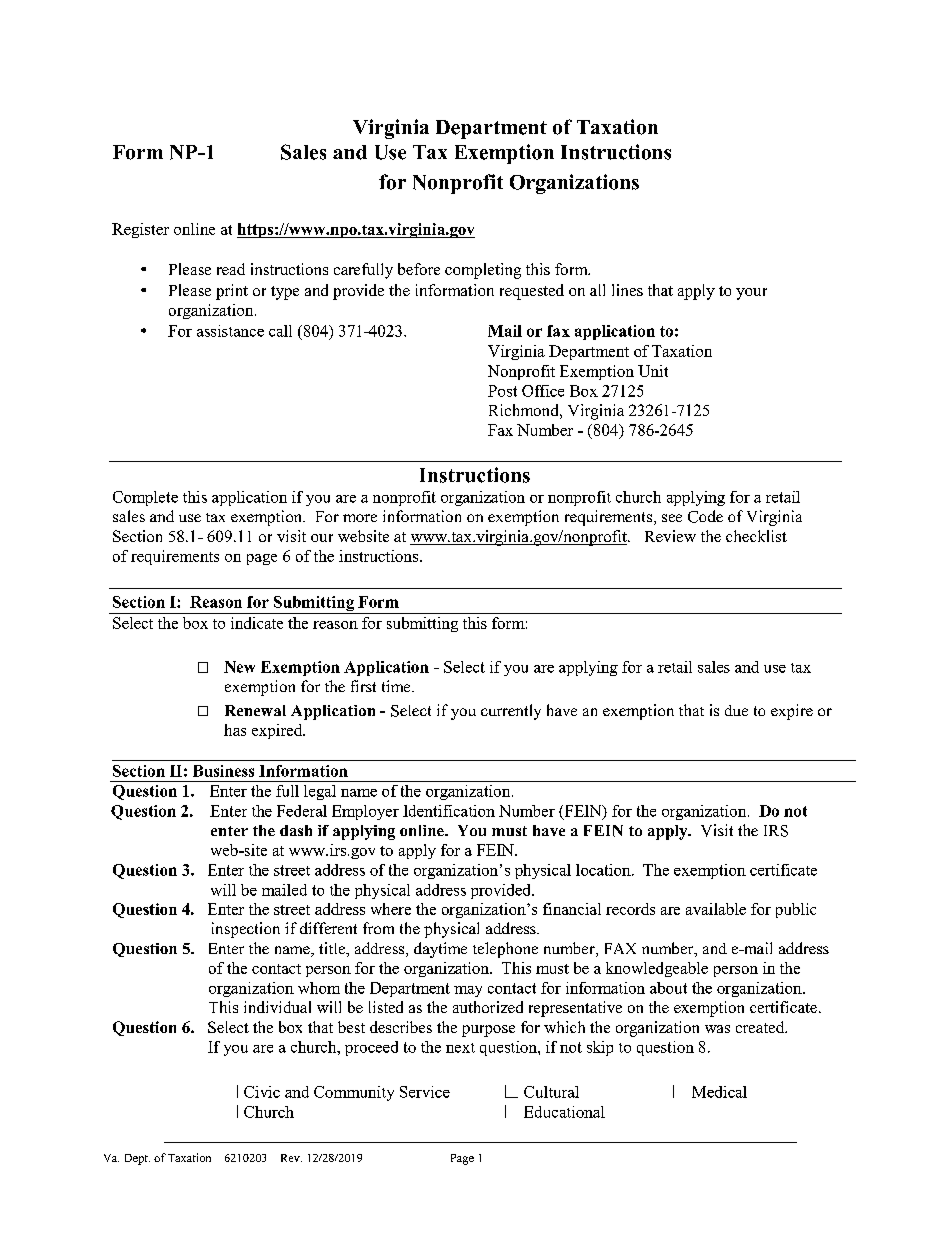 The width and height of the image is (952, 1233). Describe the element at coordinates (231, 269) in the image. I see `read` at that location.
